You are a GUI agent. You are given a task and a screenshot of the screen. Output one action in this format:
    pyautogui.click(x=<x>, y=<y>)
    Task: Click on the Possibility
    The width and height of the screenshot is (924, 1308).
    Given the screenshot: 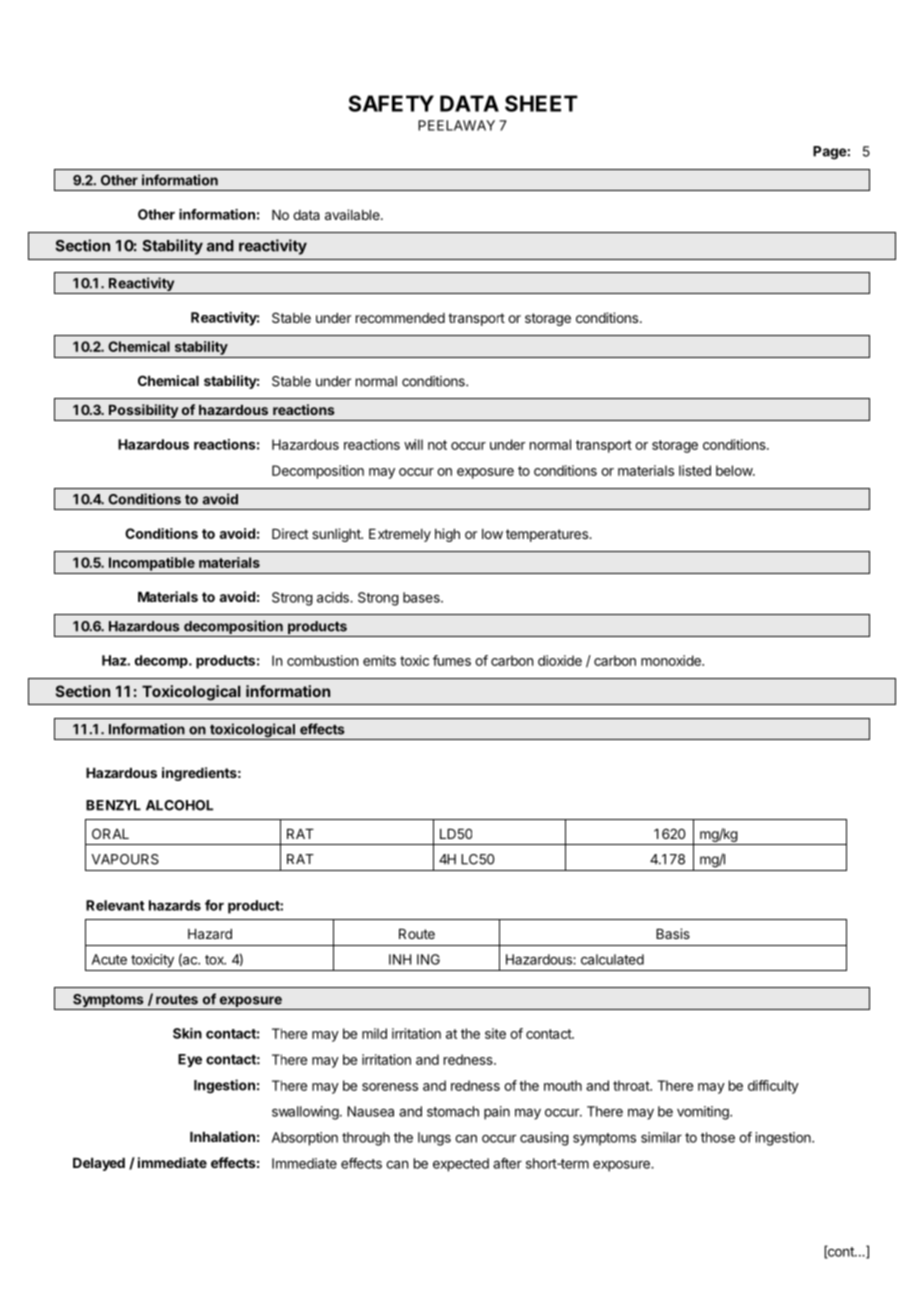 What is the action you would take?
    pyautogui.click(x=143, y=412)
